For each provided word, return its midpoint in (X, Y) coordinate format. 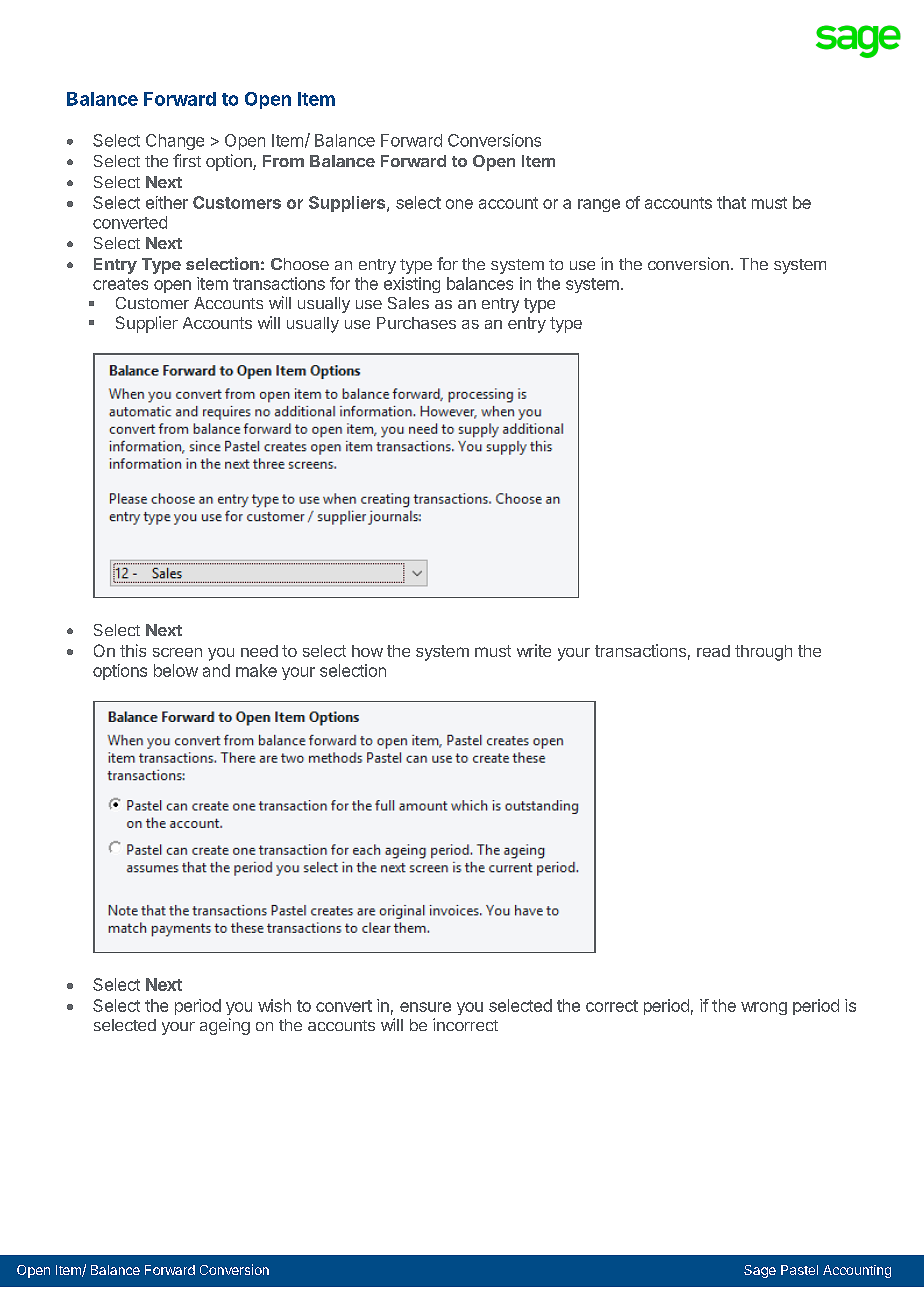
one (459, 204)
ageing (225, 1026)
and (216, 670)
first (187, 160)
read (713, 651)
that (731, 202)
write (534, 650)
